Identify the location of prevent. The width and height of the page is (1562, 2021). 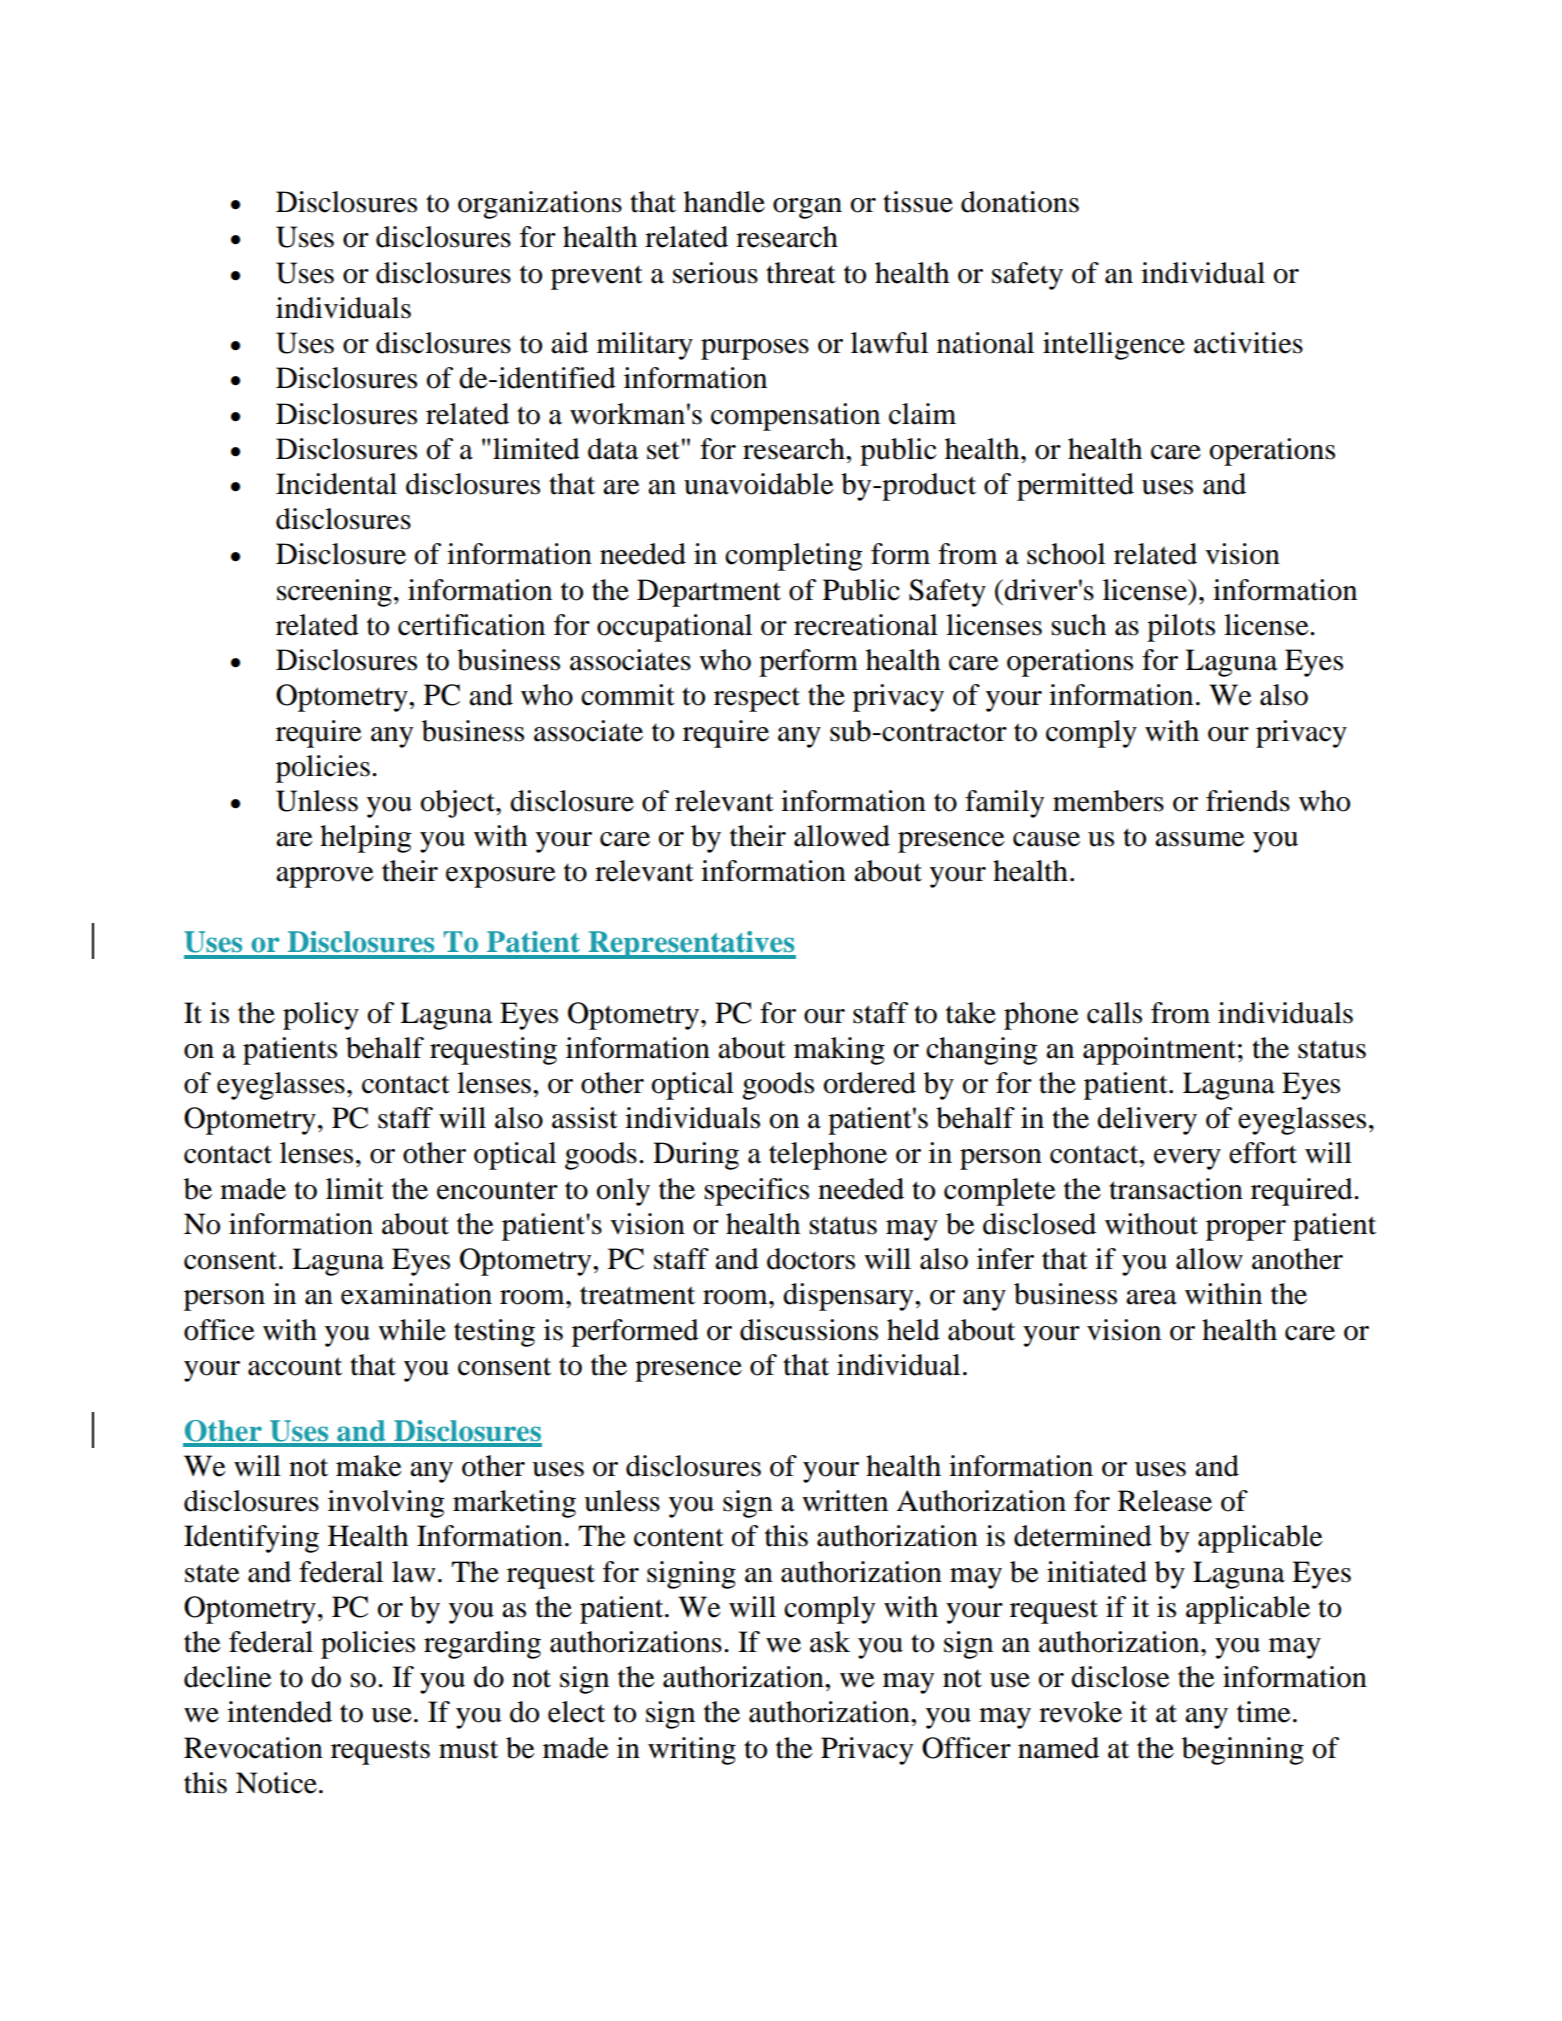
(597, 277).
